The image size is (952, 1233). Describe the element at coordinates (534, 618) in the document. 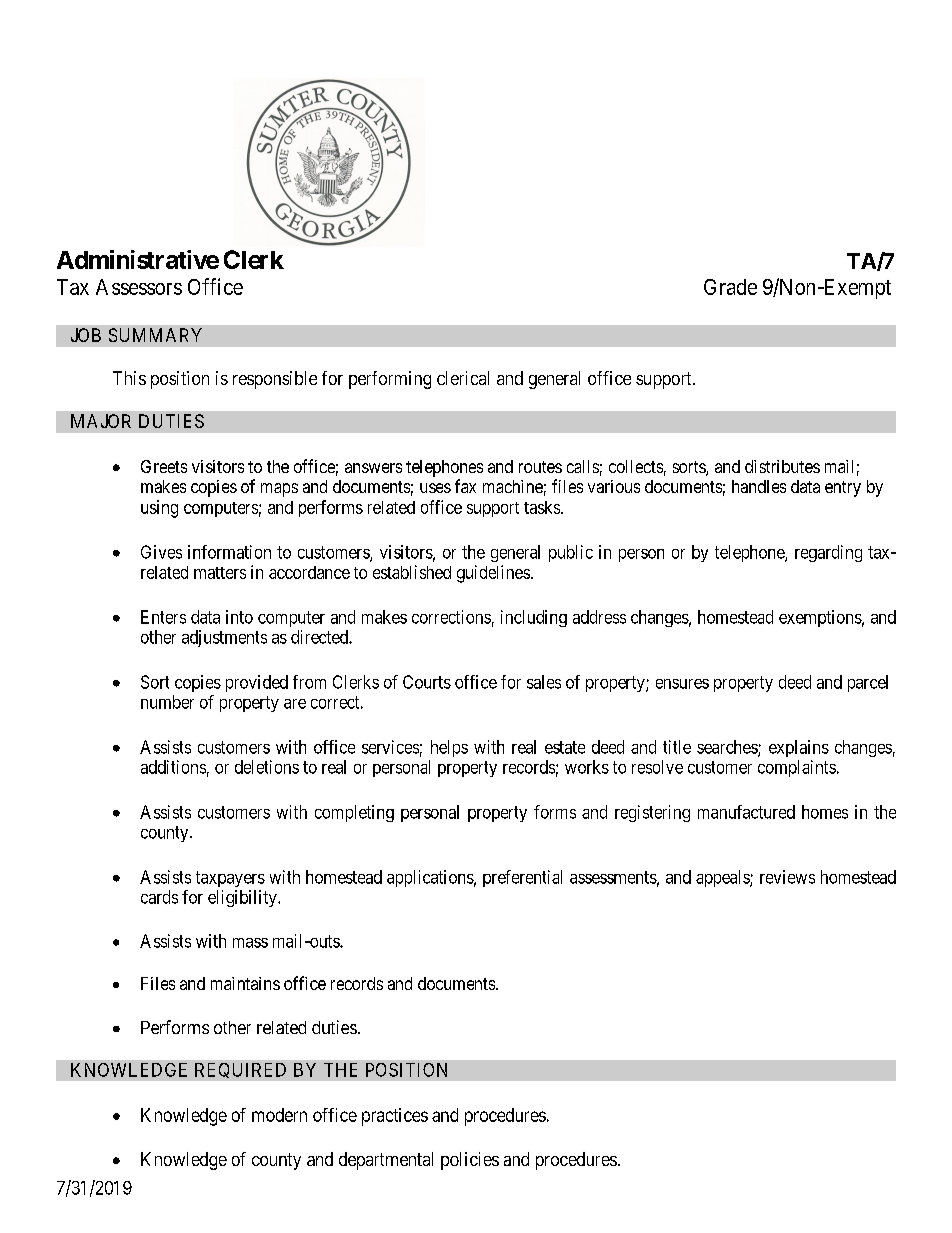

I see `including` at that location.
